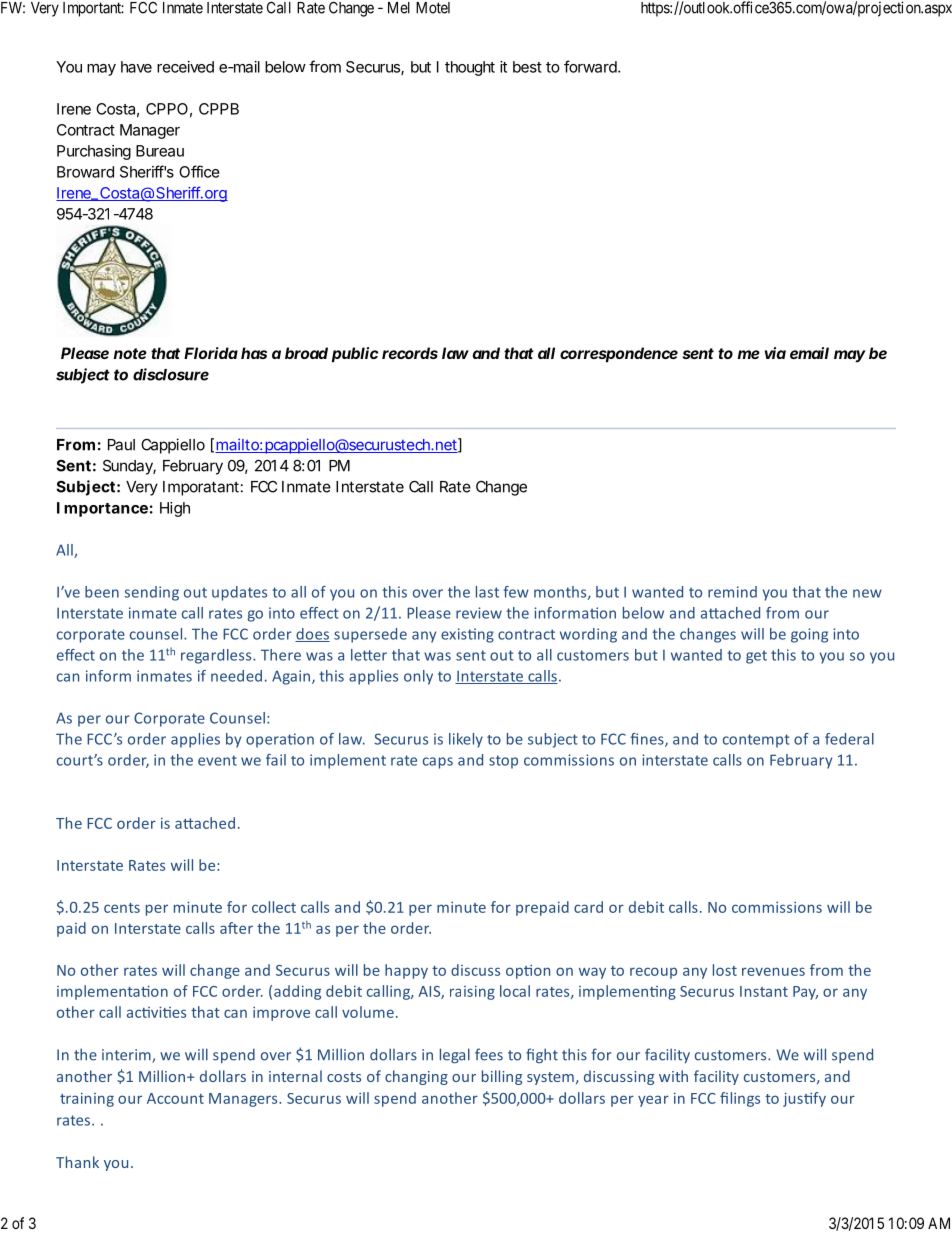 The image size is (952, 1233). Describe the element at coordinates (151, 593) in the screenshot. I see `sending` at that location.
